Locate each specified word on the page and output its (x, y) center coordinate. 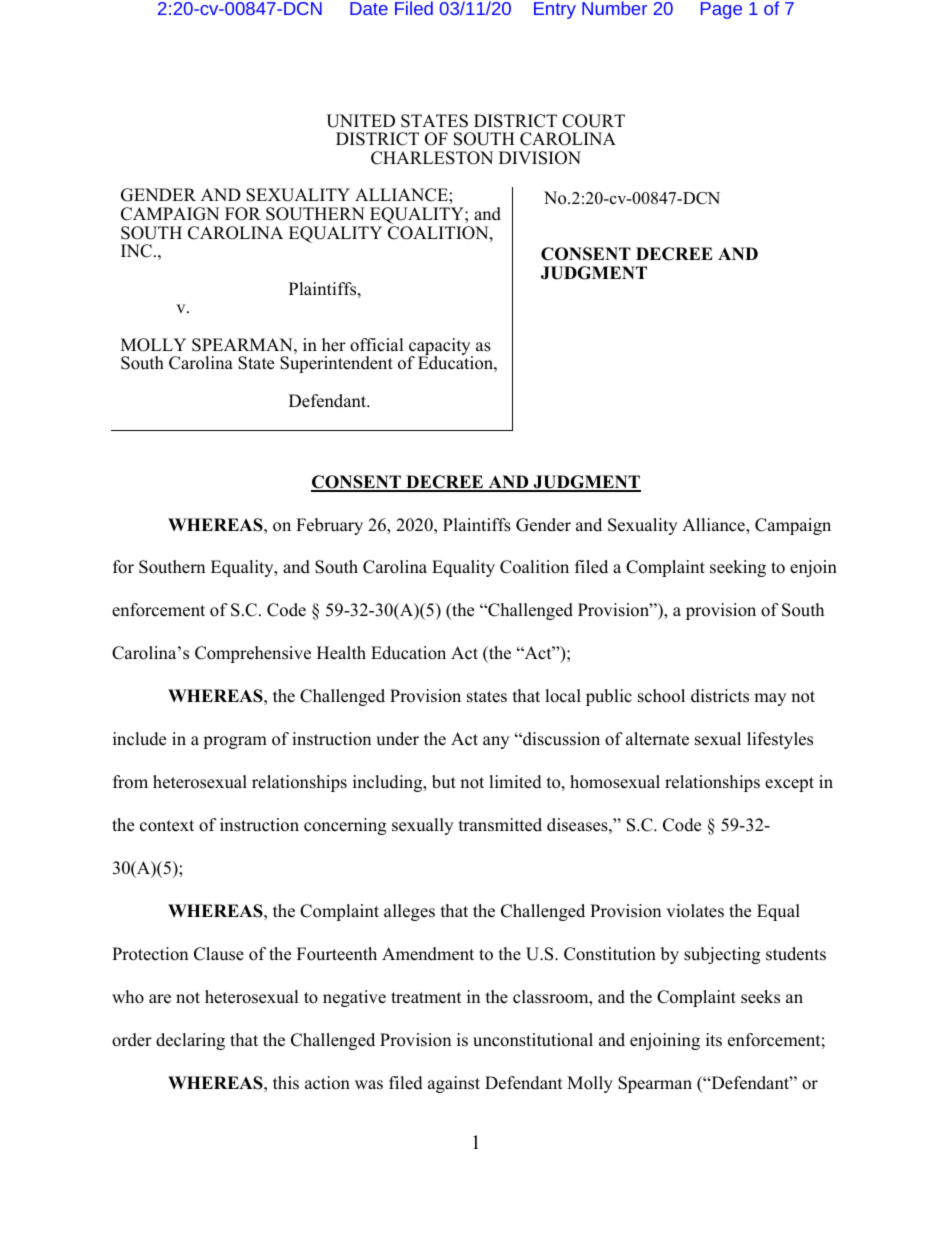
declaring (190, 1041)
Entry (555, 10)
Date (369, 8)
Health (341, 653)
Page (721, 10)
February (329, 526)
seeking (738, 568)
